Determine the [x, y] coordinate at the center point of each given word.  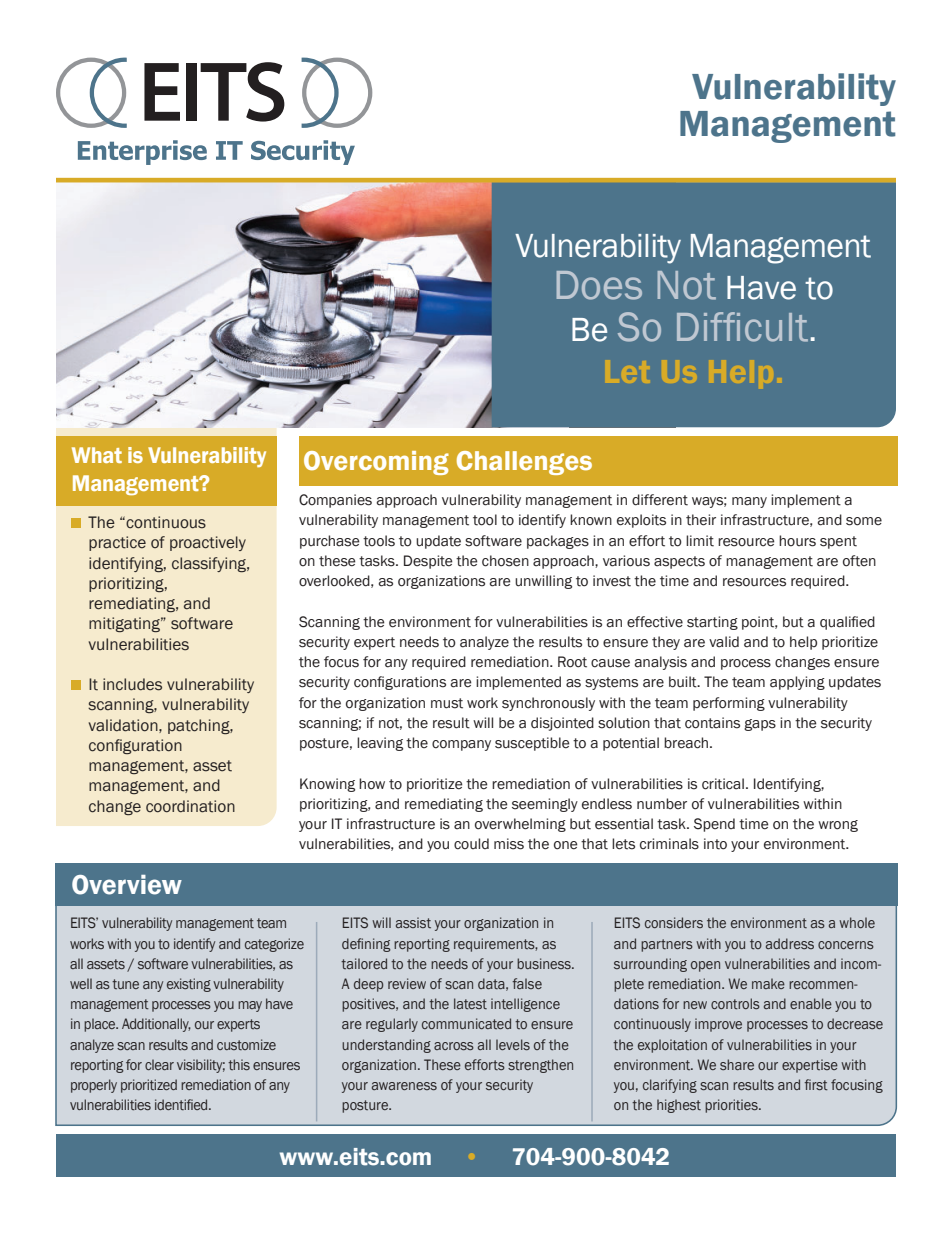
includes [132, 684]
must [447, 703]
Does [599, 285]
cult [776, 327]
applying [797, 683]
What [97, 455]
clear [159, 1064]
